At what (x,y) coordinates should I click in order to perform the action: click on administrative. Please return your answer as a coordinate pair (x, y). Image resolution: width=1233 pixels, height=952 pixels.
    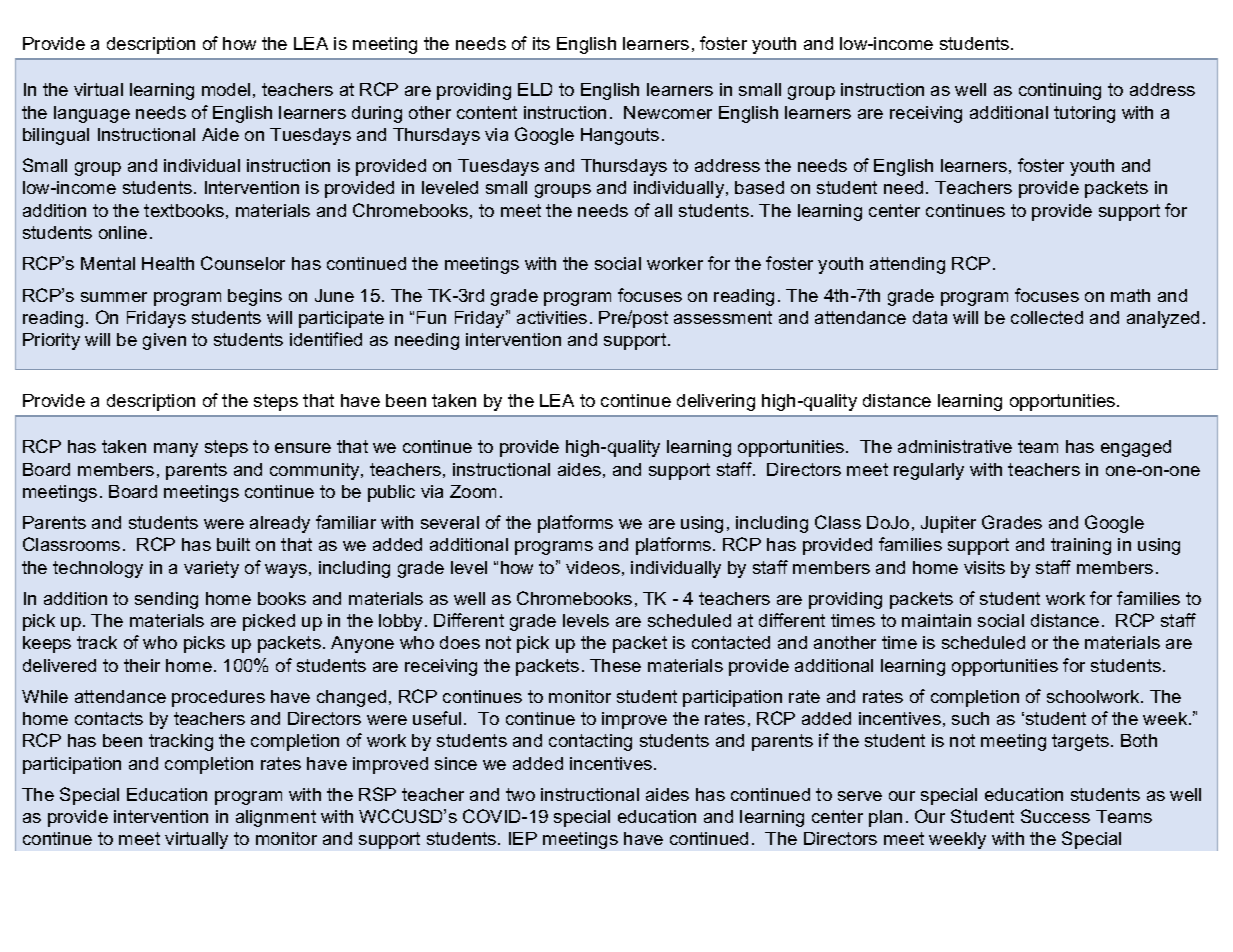
    Looking at the image, I should click on (955, 446).
